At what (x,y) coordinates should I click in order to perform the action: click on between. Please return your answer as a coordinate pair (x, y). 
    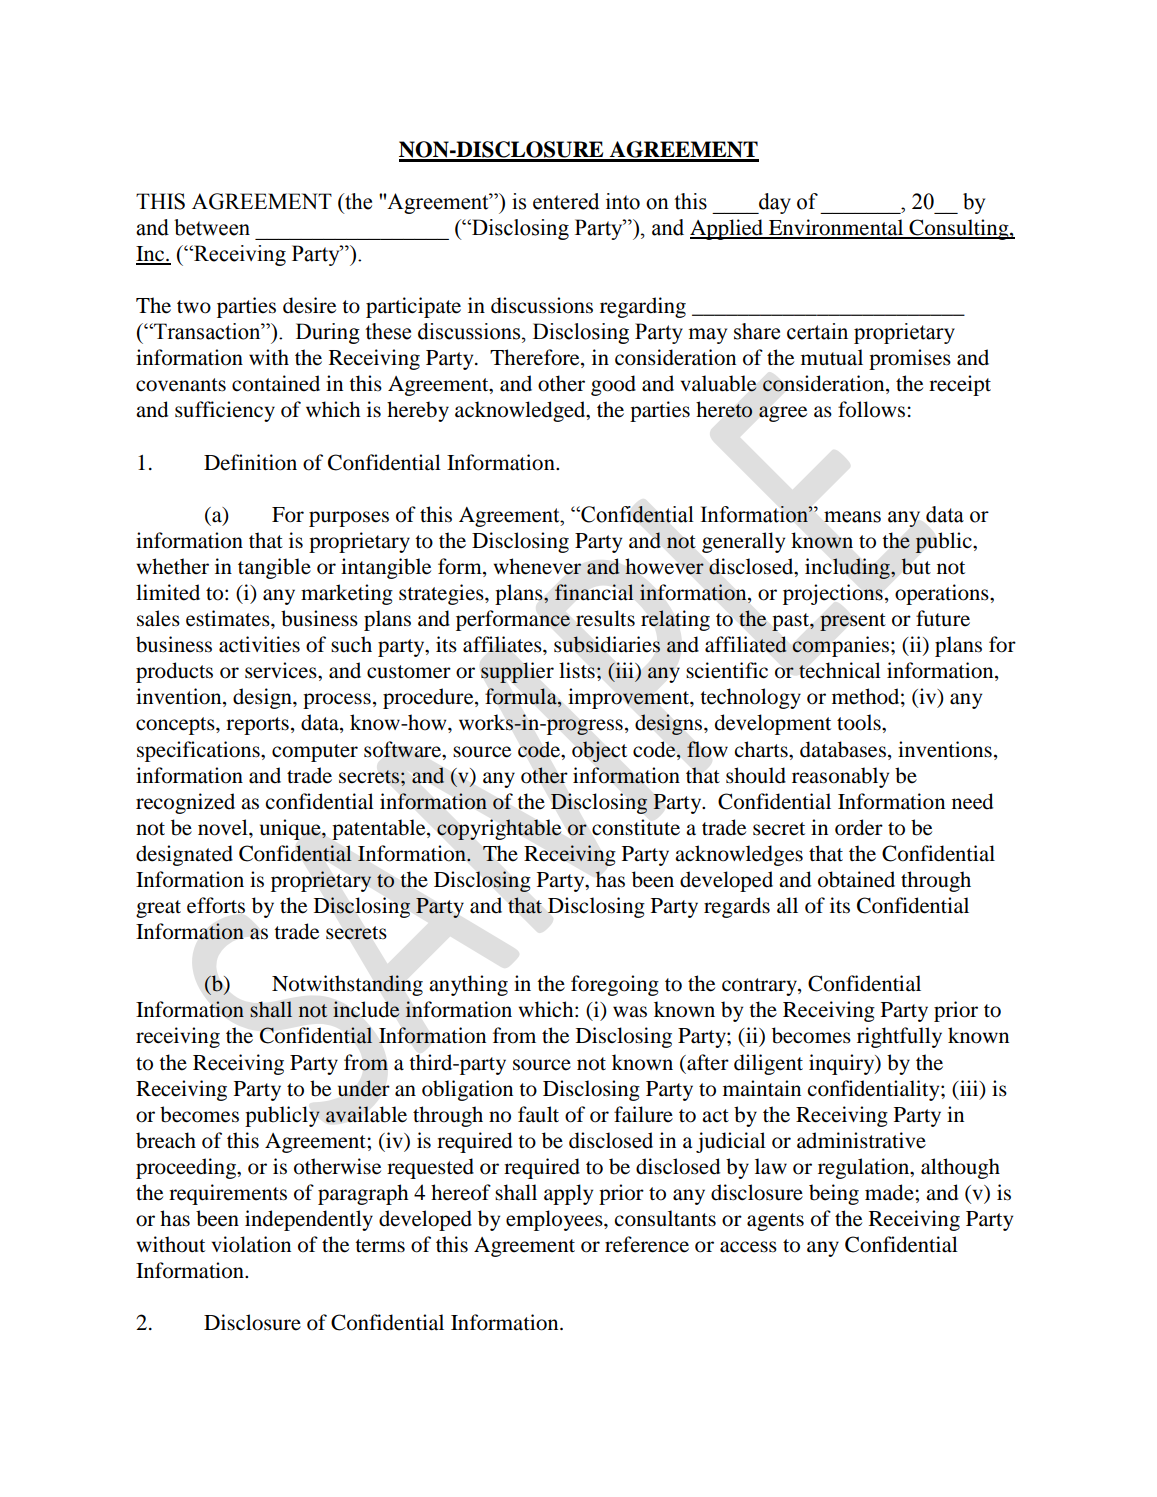
    Looking at the image, I should click on (212, 227).
